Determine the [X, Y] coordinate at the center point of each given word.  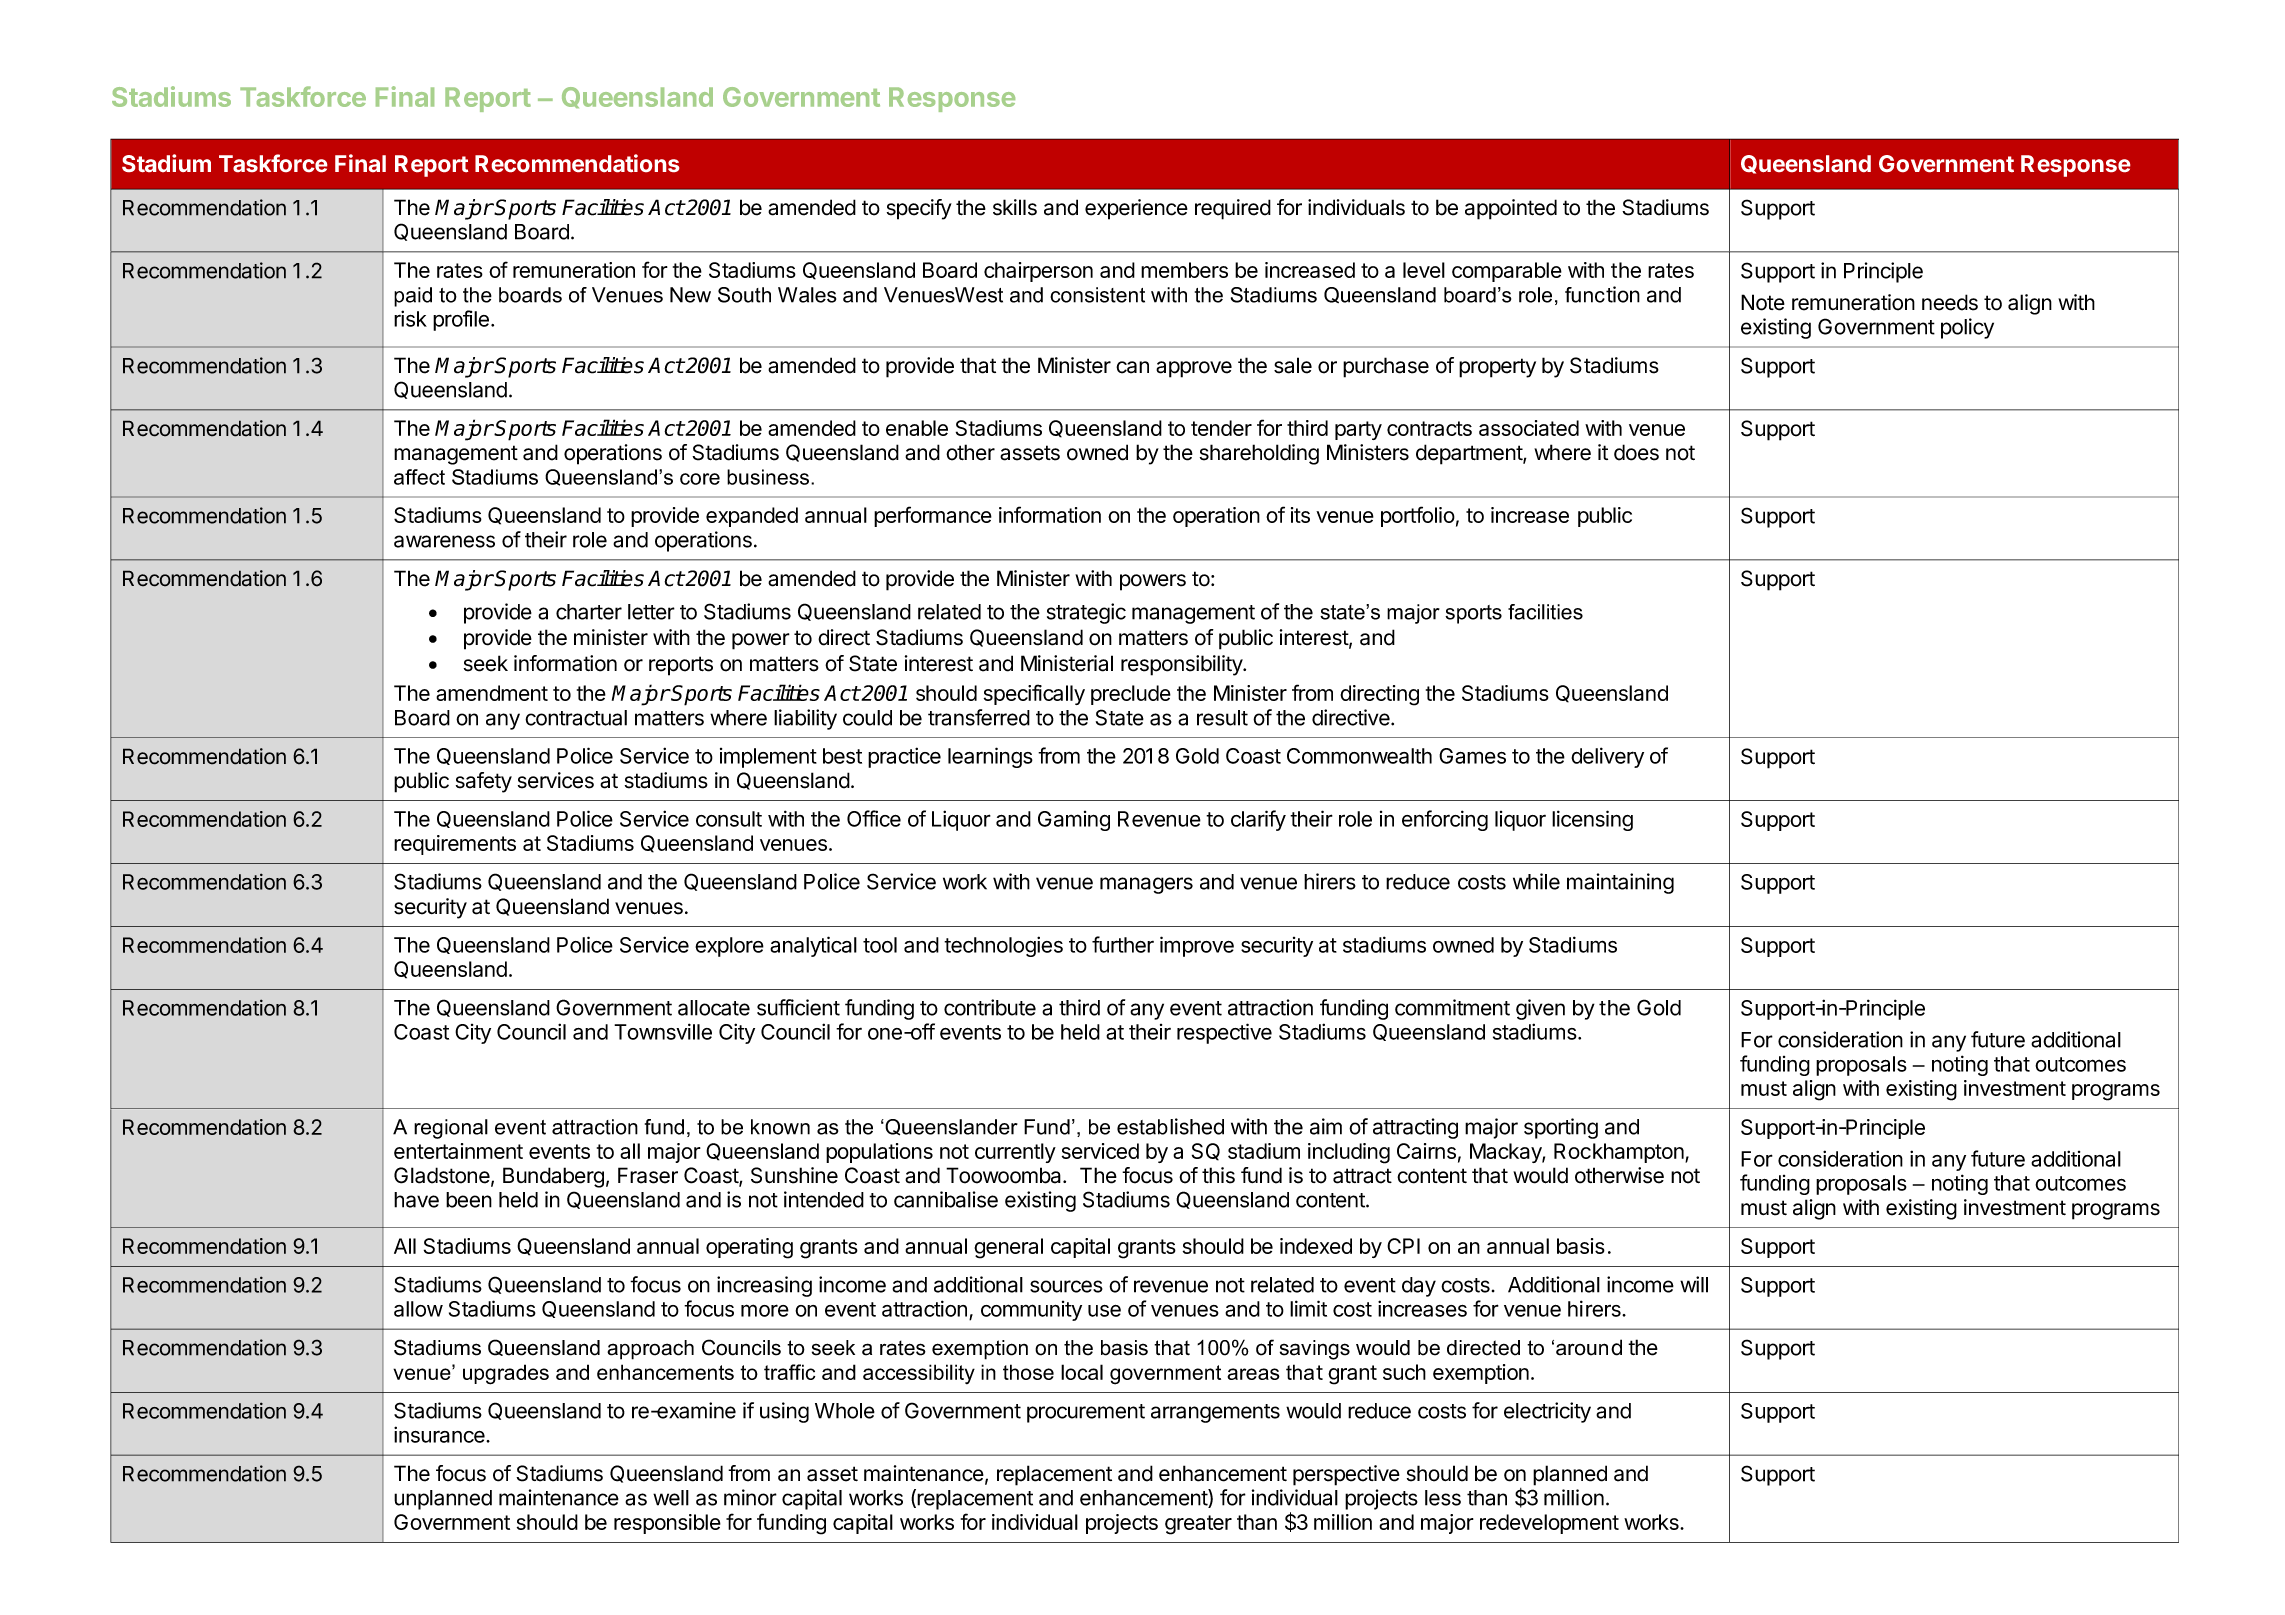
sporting [1561, 1128]
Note [1763, 302]
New [690, 295]
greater [1198, 1525]
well [671, 1498]
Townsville [663, 1031]
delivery [1607, 757]
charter [589, 612]
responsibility [1182, 665]
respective [1224, 1033]
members [1184, 270]
